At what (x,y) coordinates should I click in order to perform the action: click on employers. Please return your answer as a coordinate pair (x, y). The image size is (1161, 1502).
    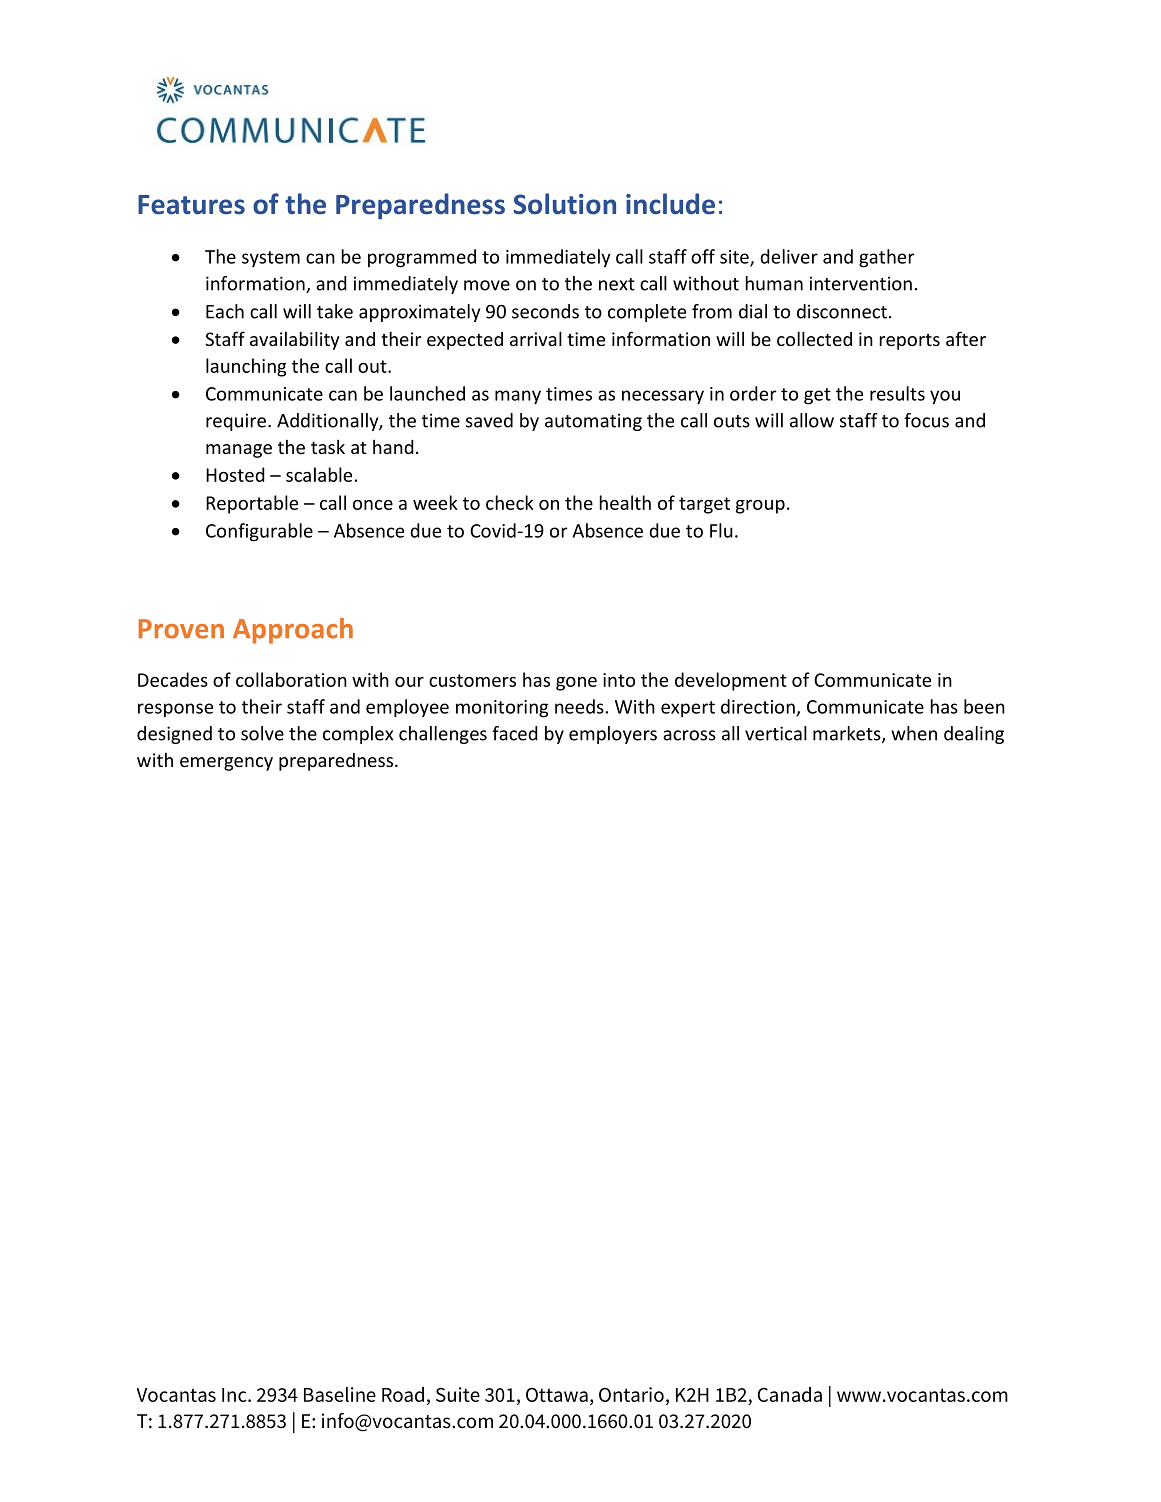
    Looking at the image, I should click on (613, 735).
